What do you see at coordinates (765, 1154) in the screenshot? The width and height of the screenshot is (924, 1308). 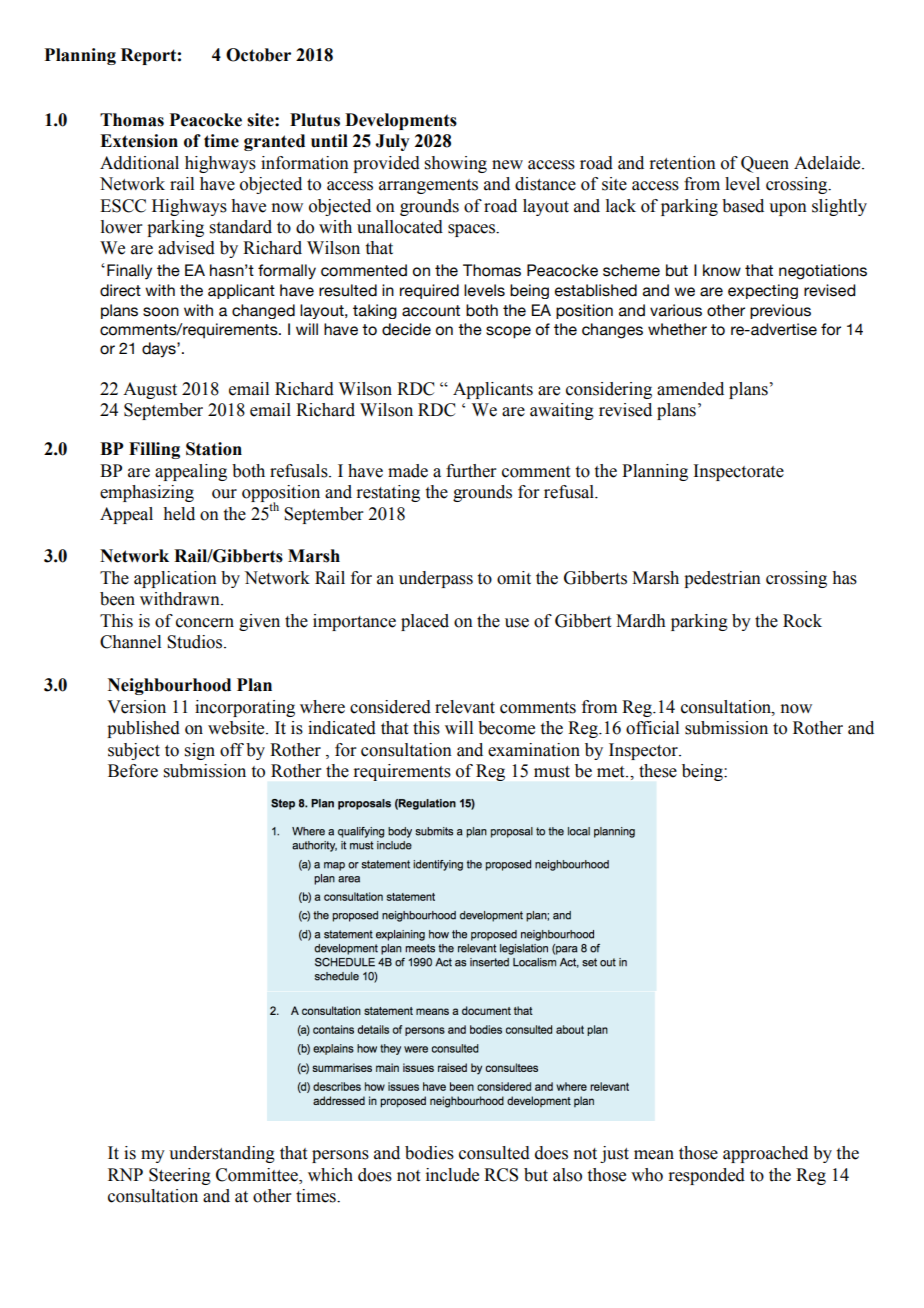 I see `approached` at bounding box center [765, 1154].
